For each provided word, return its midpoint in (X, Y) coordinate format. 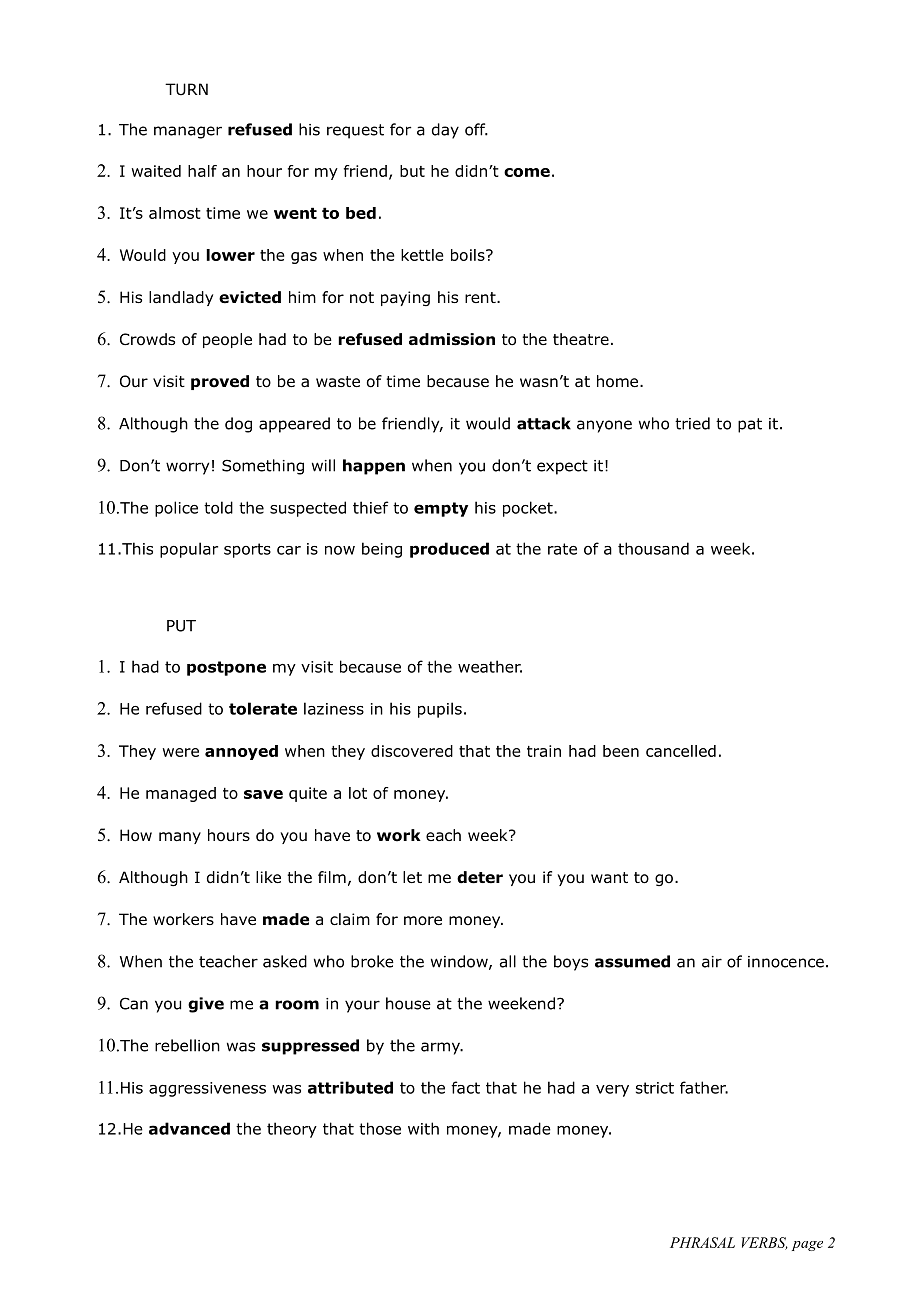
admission (452, 339)
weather (490, 666)
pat (750, 425)
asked (285, 961)
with (423, 1128)
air (712, 962)
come (527, 172)
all (508, 961)
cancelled (681, 751)
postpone (226, 668)
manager (188, 132)
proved (220, 382)
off (476, 129)
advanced (189, 1128)
